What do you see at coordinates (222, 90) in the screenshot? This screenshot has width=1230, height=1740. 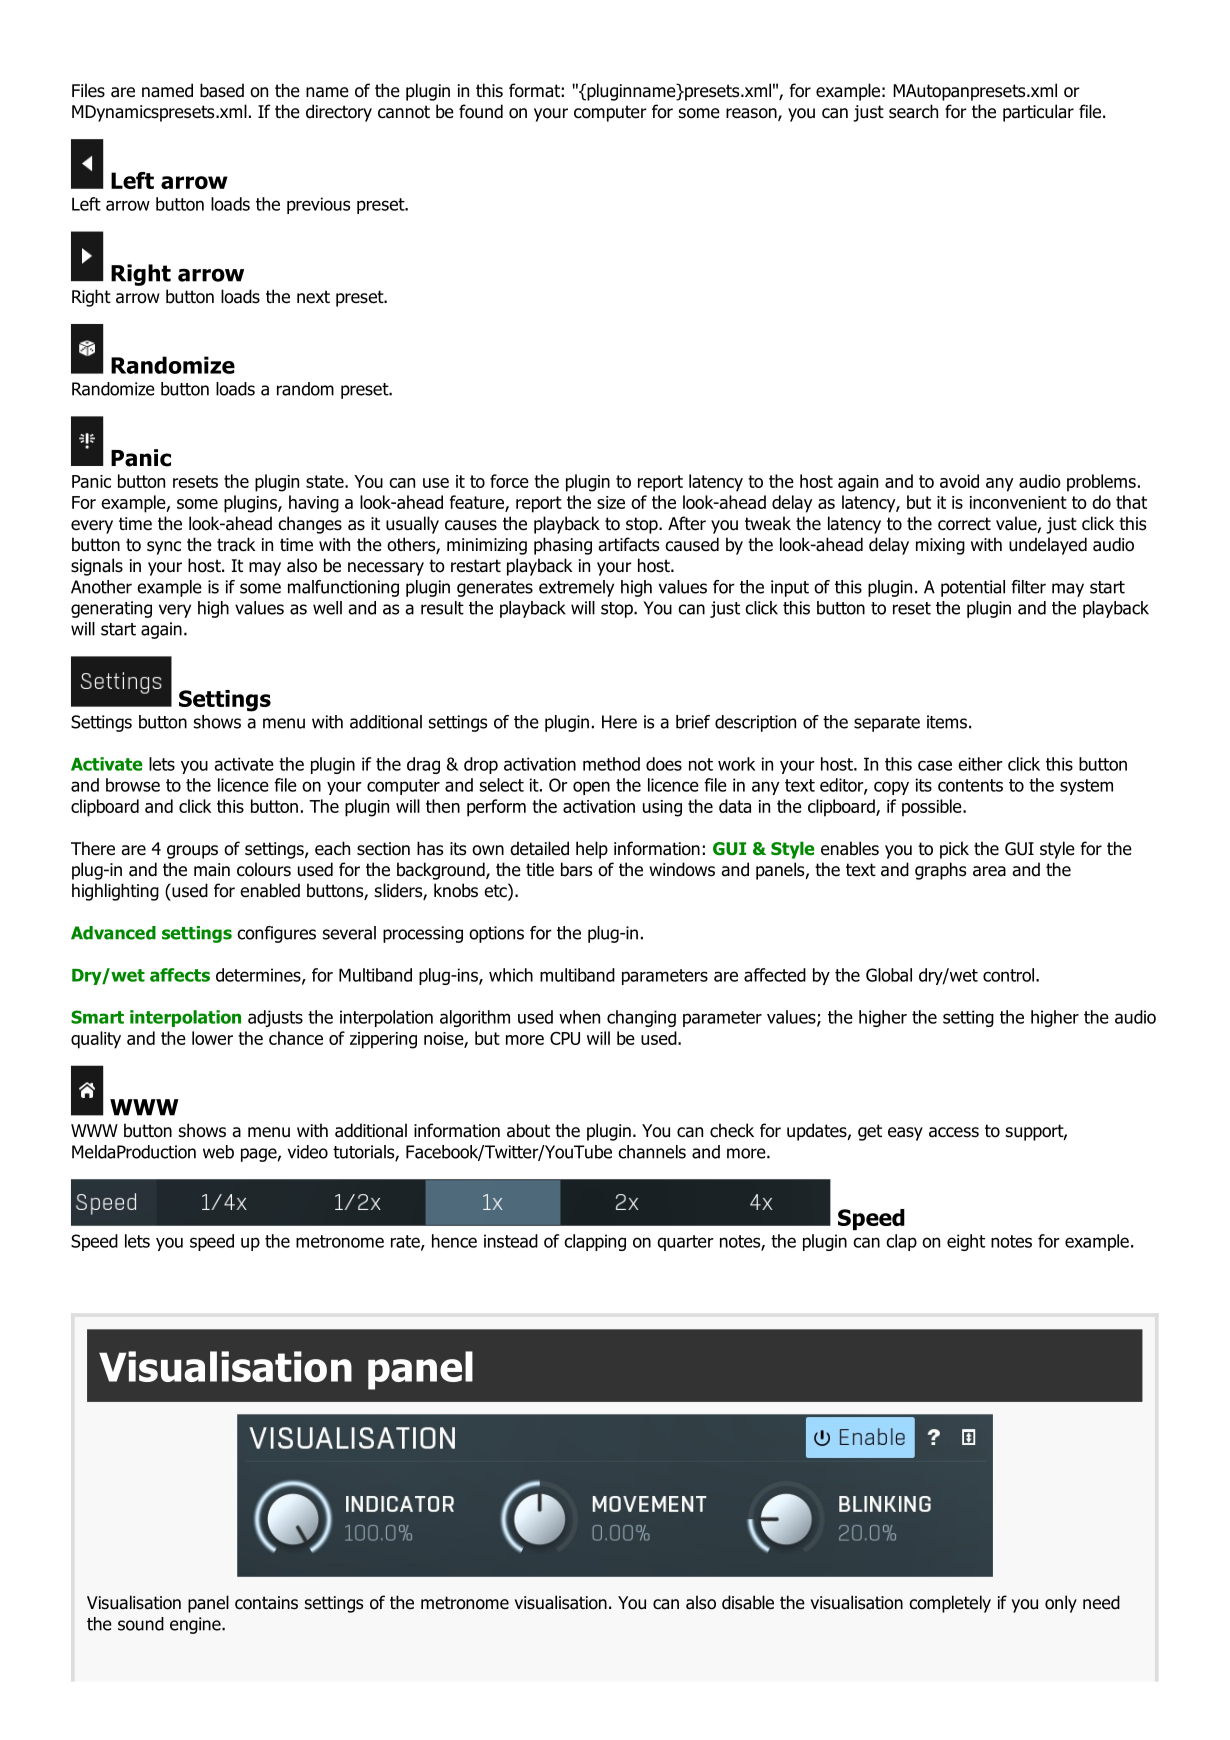 I see `based` at bounding box center [222, 90].
